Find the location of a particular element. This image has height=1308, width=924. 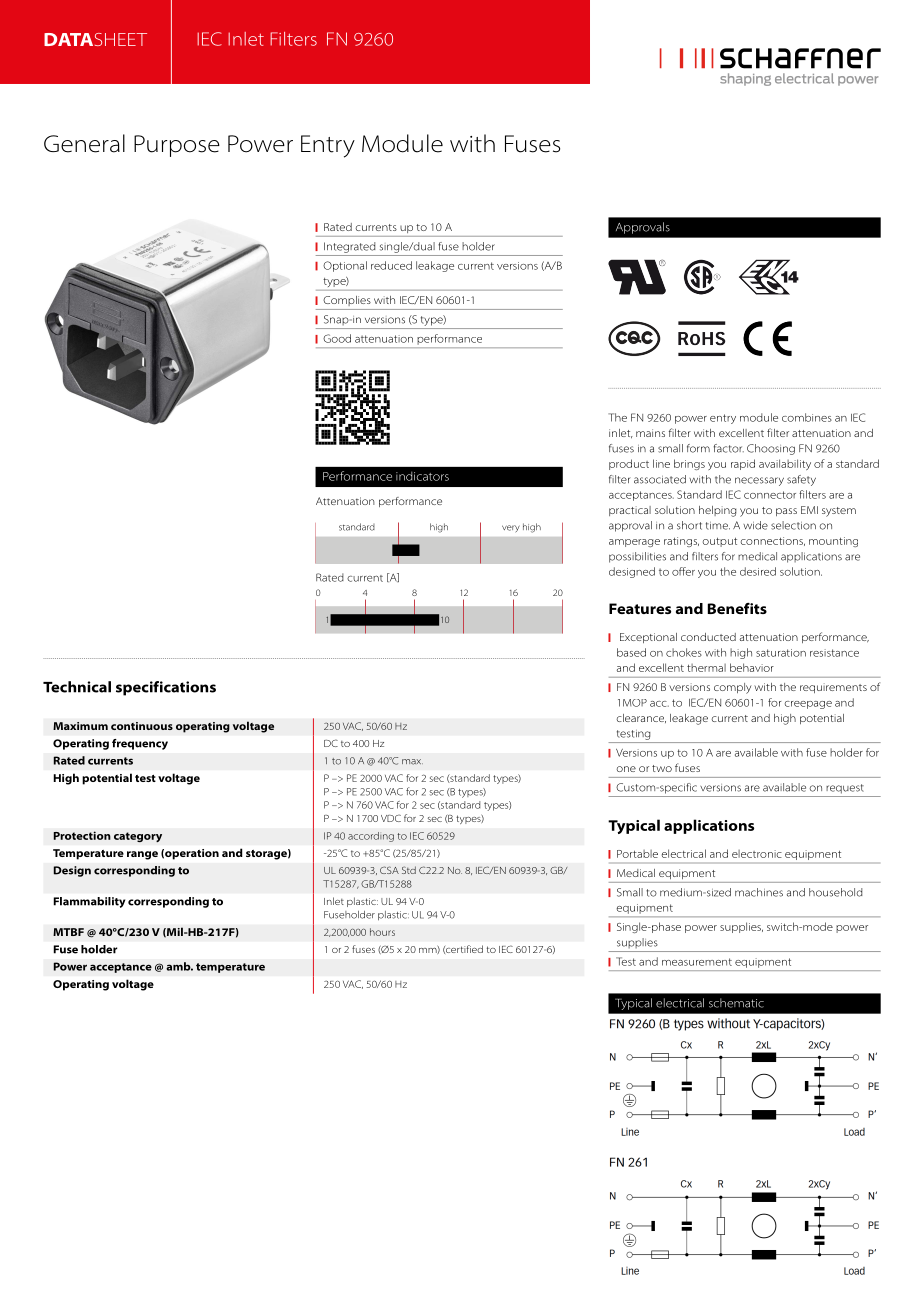

behavior is located at coordinates (752, 667).
